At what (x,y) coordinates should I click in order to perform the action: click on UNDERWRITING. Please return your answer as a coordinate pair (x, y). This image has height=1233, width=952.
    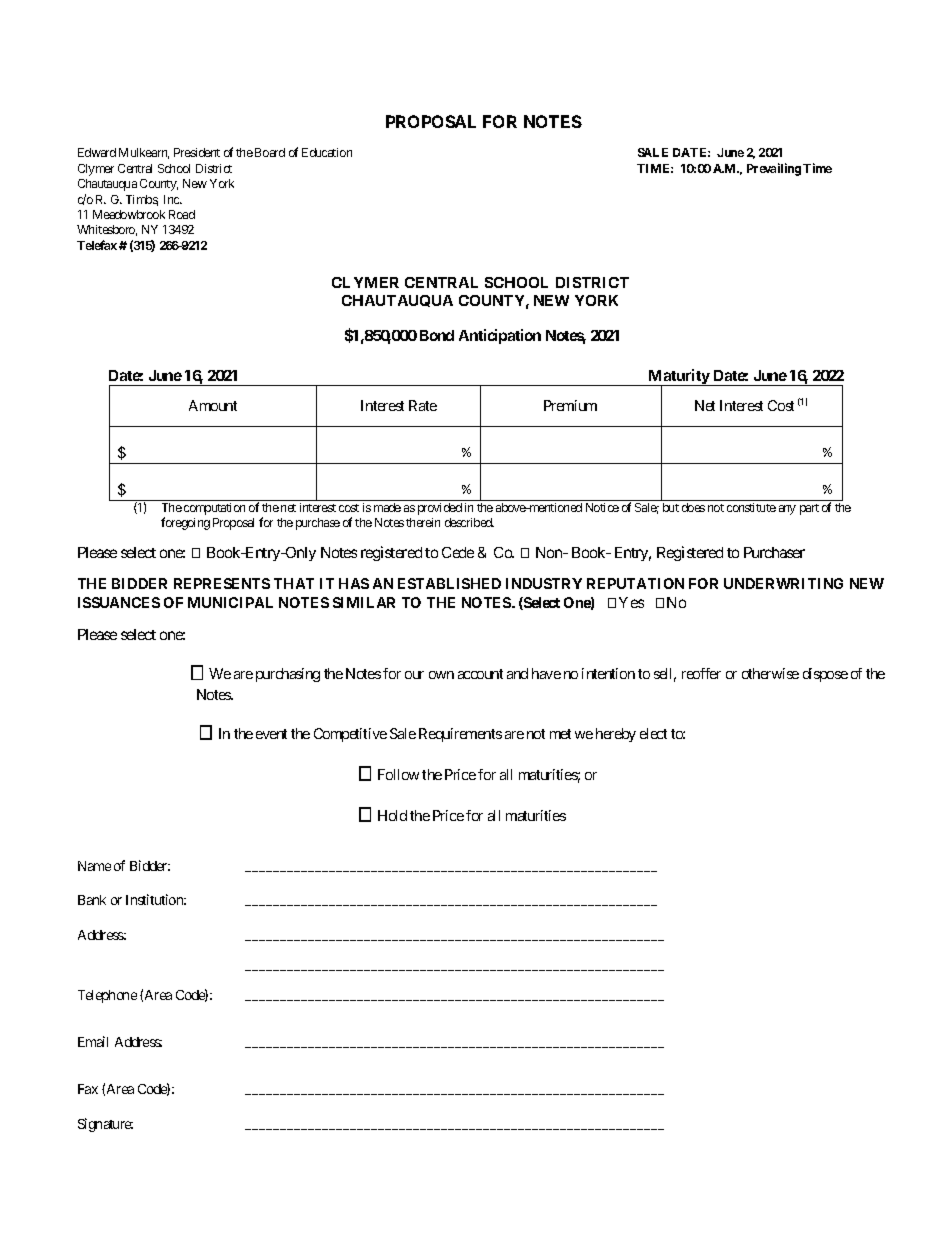
    Looking at the image, I should click on (783, 583).
